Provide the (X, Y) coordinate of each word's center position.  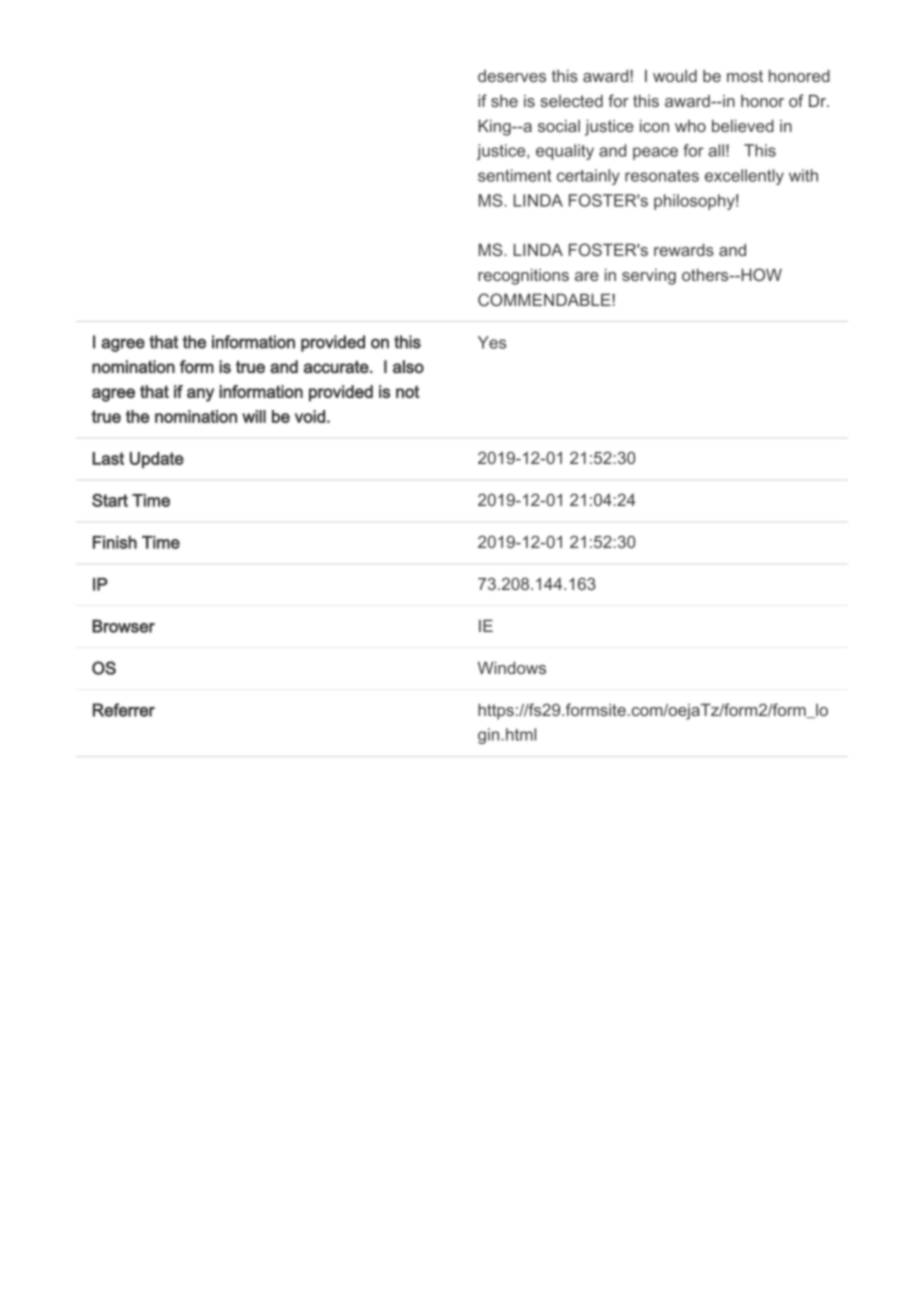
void (310, 416)
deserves (512, 76)
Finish (115, 542)
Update (157, 460)
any (200, 395)
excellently (744, 177)
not (407, 391)
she (504, 101)
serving (649, 277)
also (408, 367)
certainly (588, 177)
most (745, 76)
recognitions (523, 277)
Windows (512, 668)
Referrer (124, 710)
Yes (492, 342)
